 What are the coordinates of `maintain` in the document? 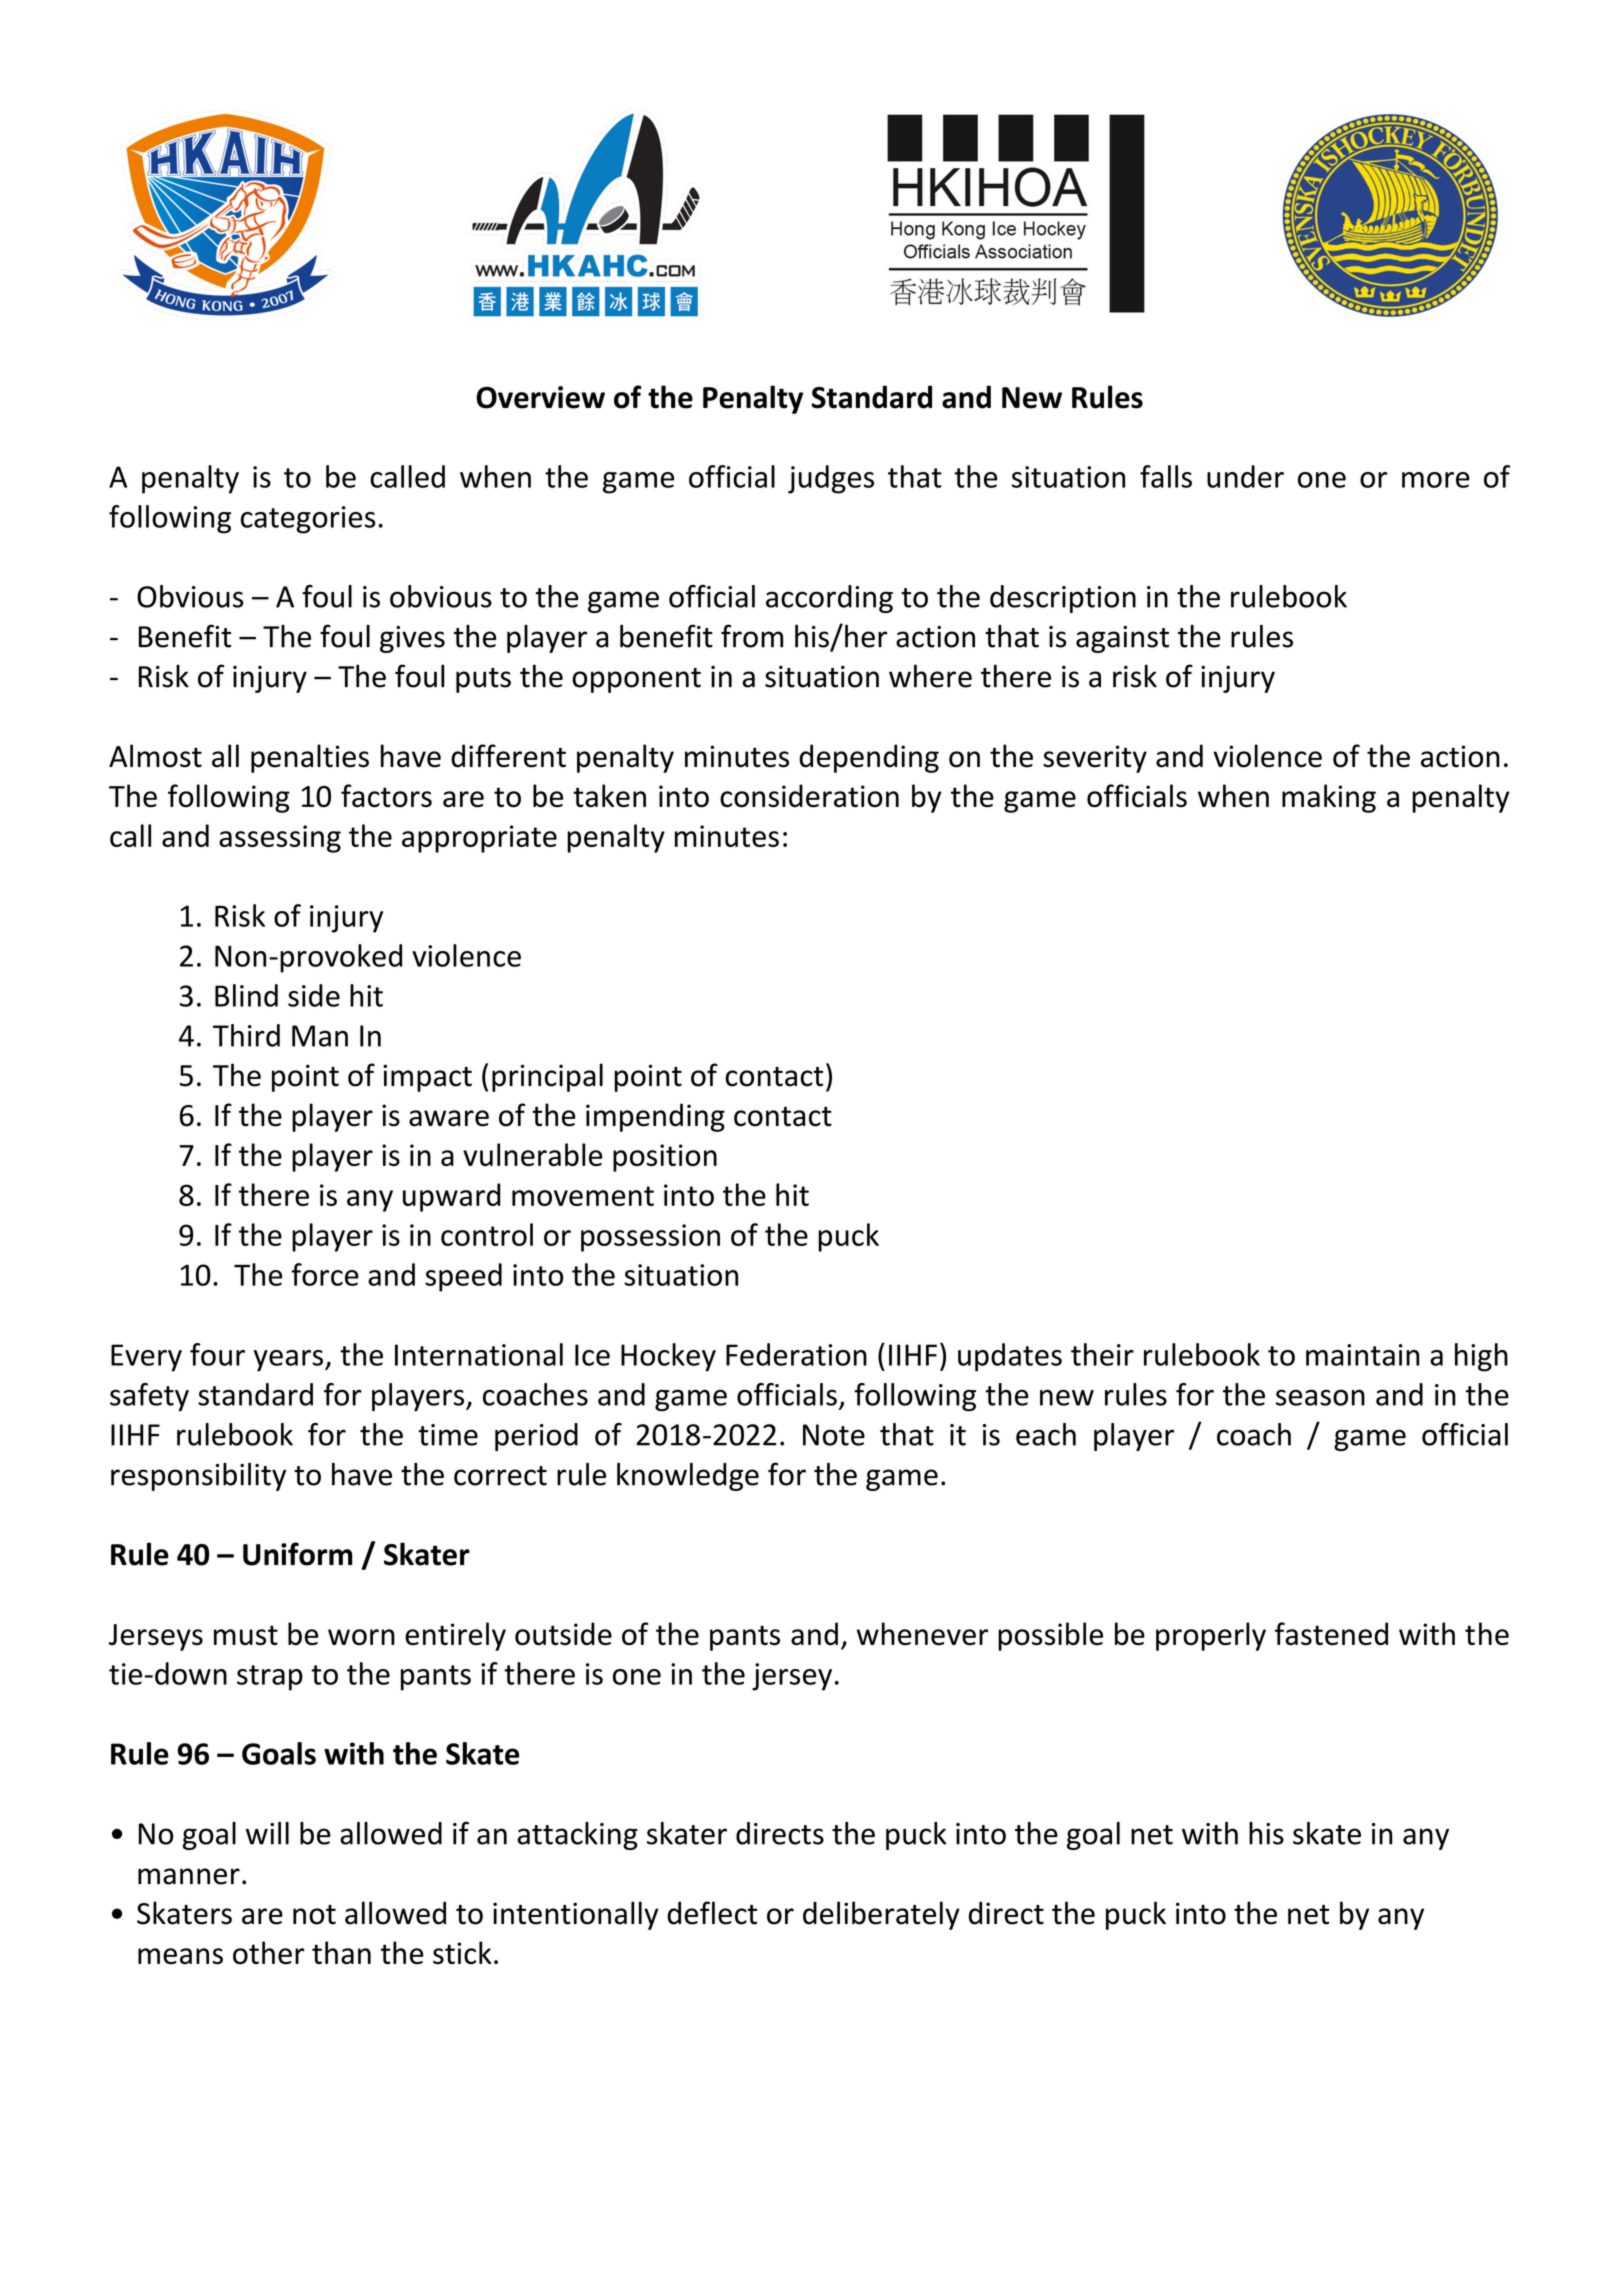 It's located at (1363, 1355).
